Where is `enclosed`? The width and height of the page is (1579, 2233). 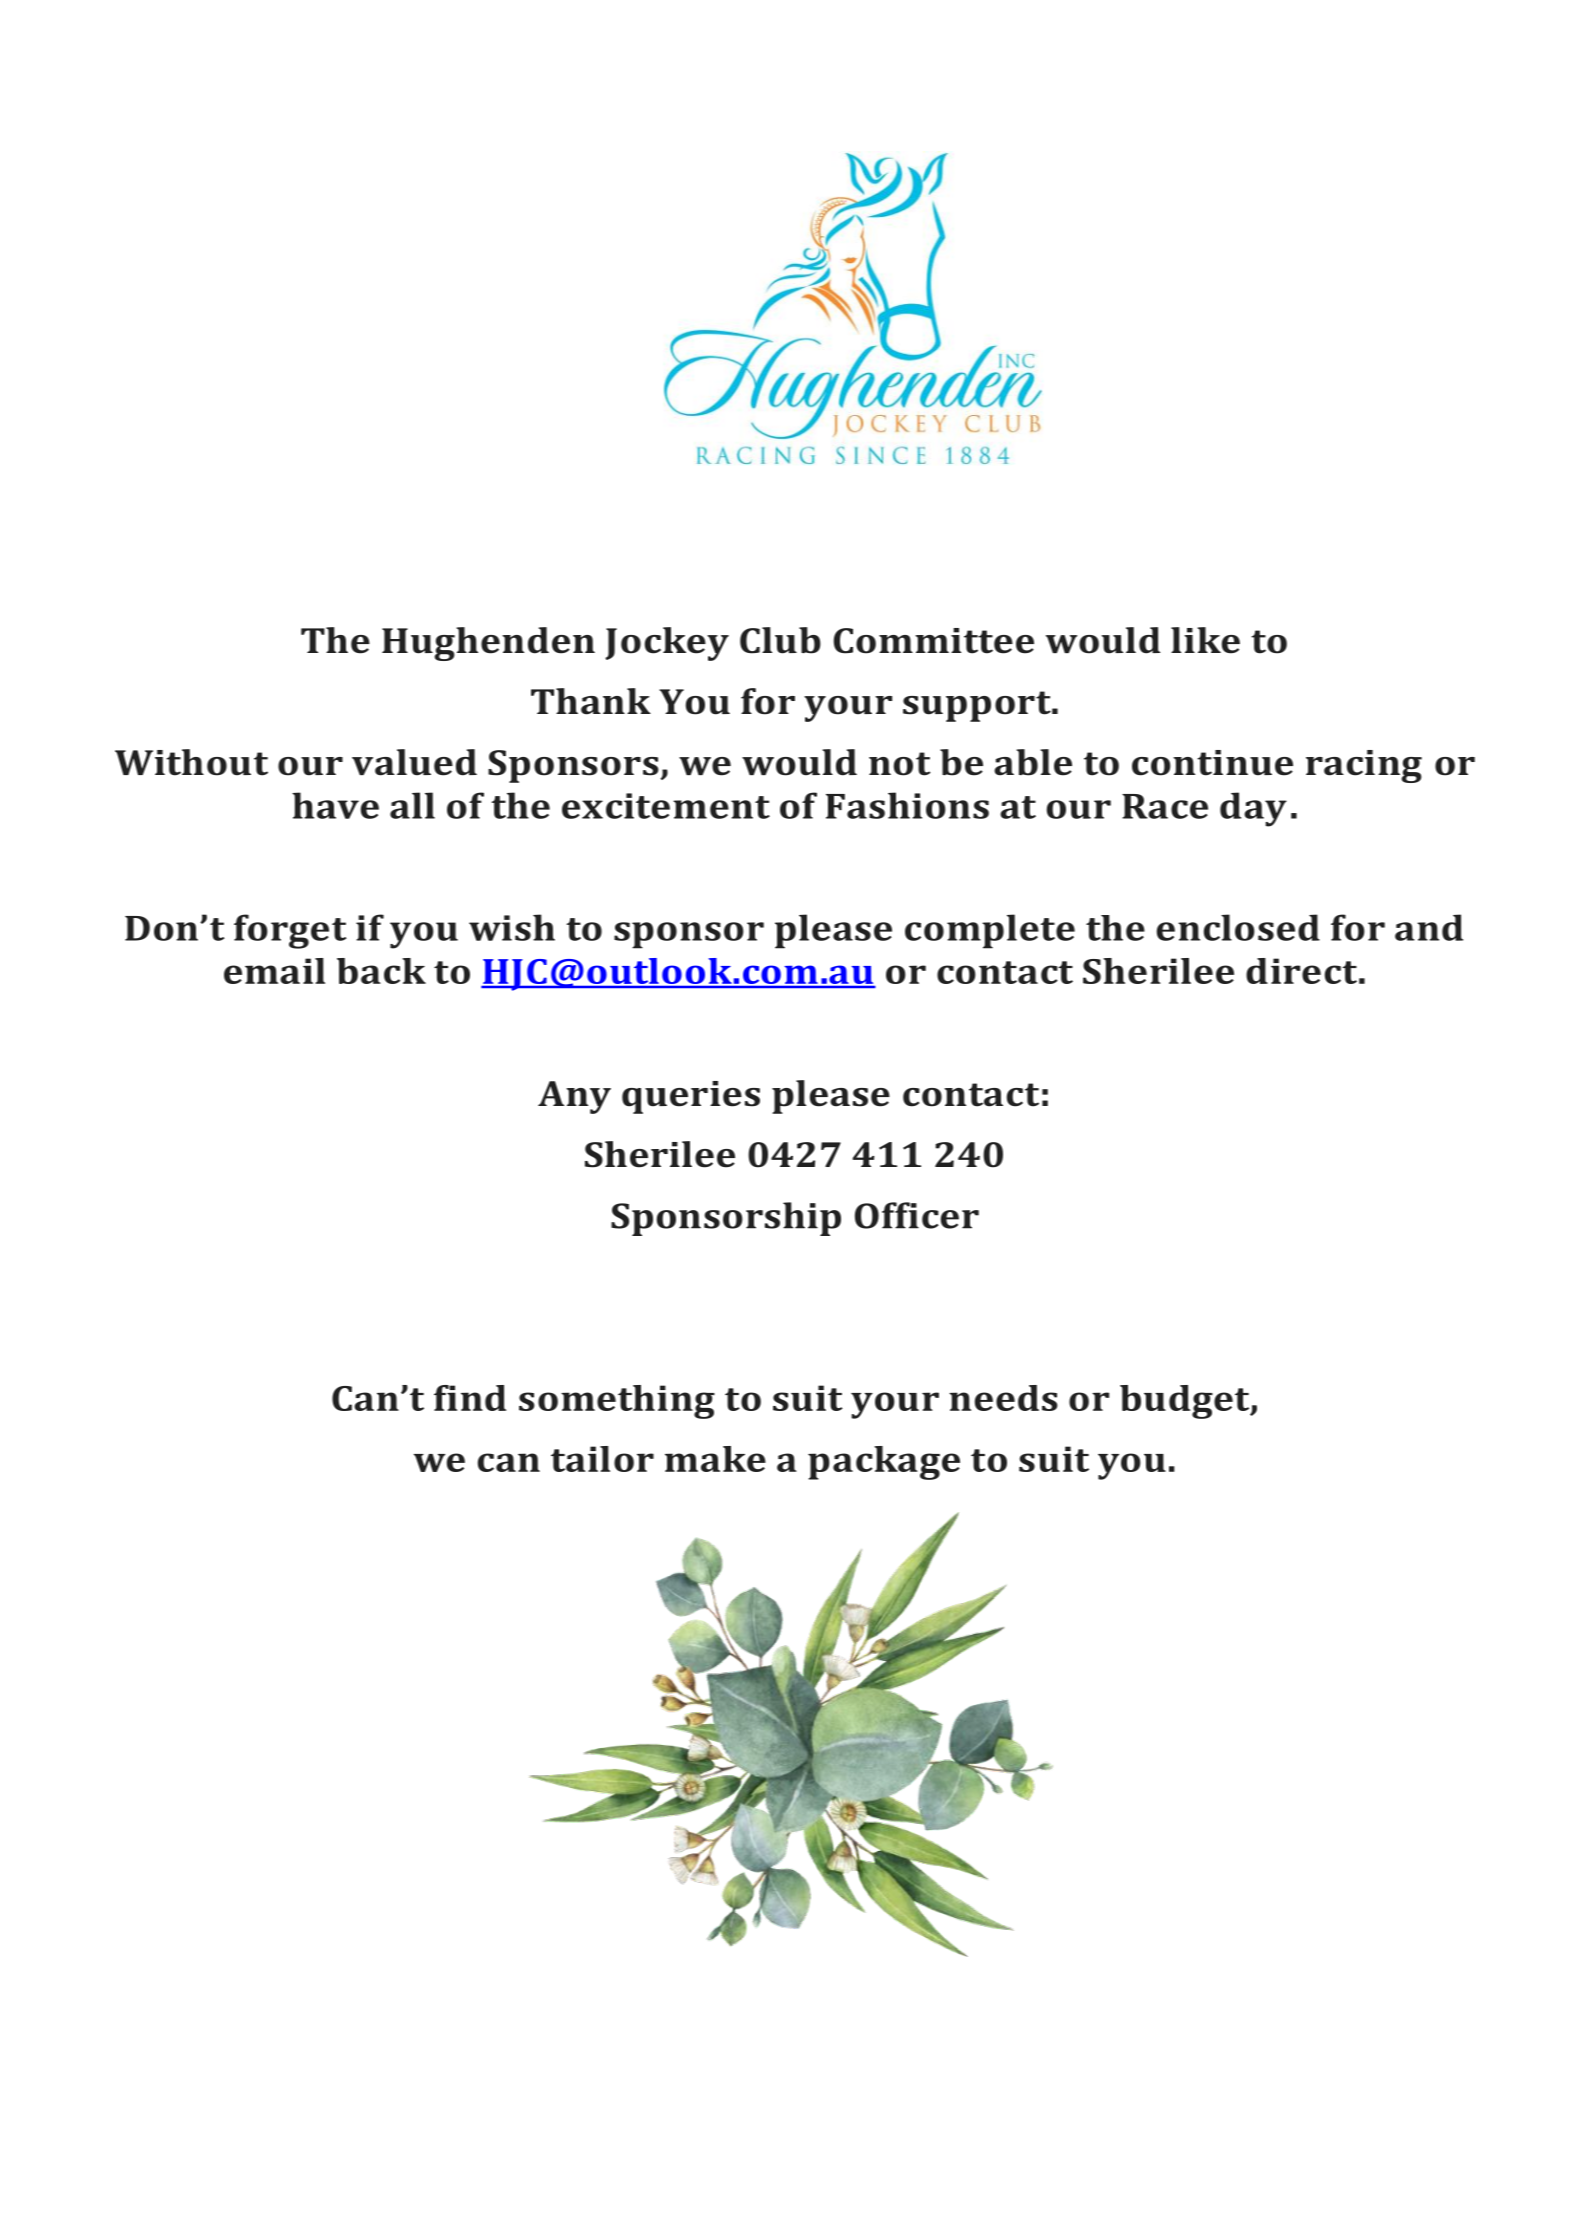 enclosed is located at coordinates (1238, 927).
